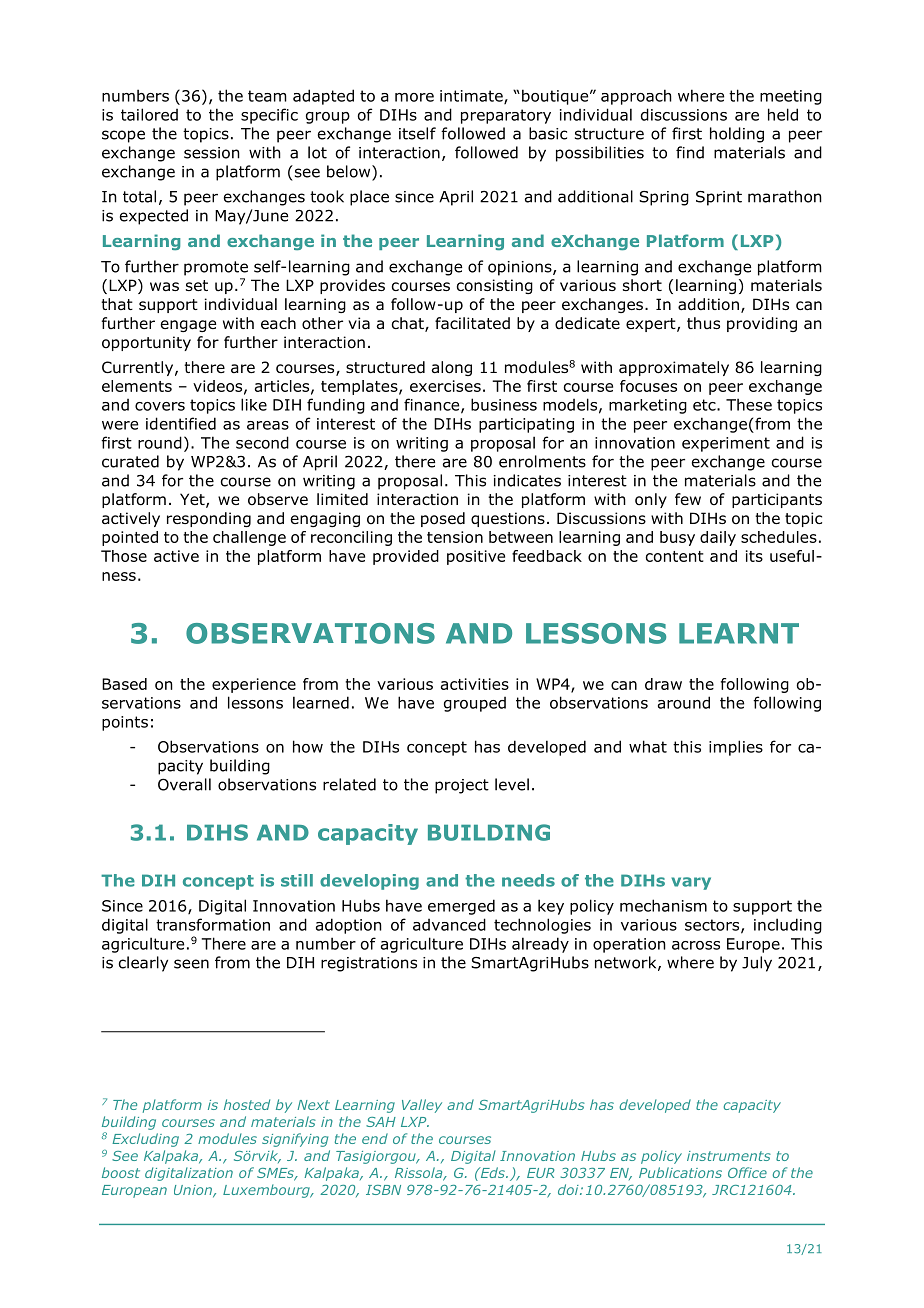  Describe the element at coordinates (726, 444) in the document. I see `experiment` at that location.
